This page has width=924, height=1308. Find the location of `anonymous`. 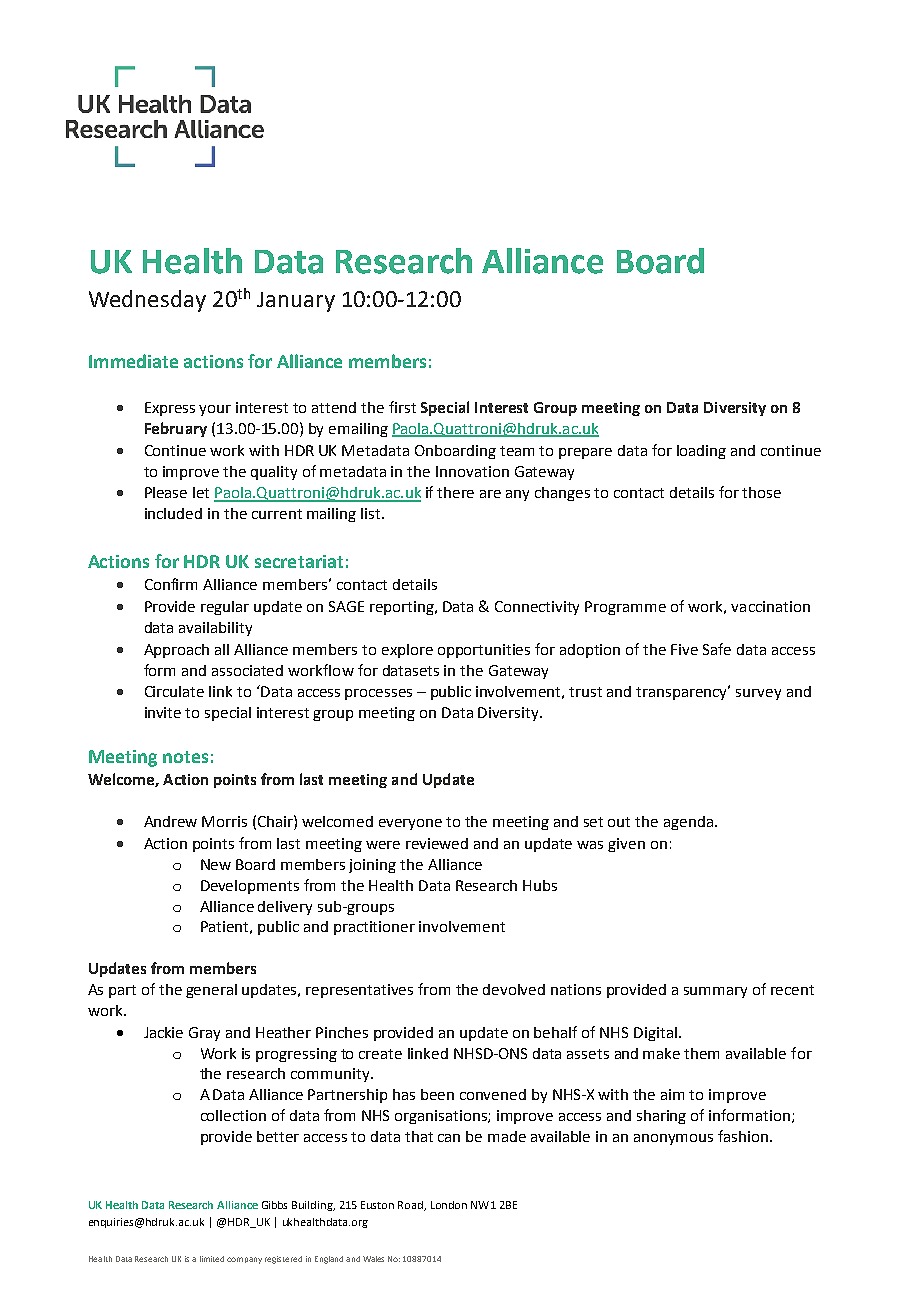

anonymous is located at coordinates (673, 1139).
